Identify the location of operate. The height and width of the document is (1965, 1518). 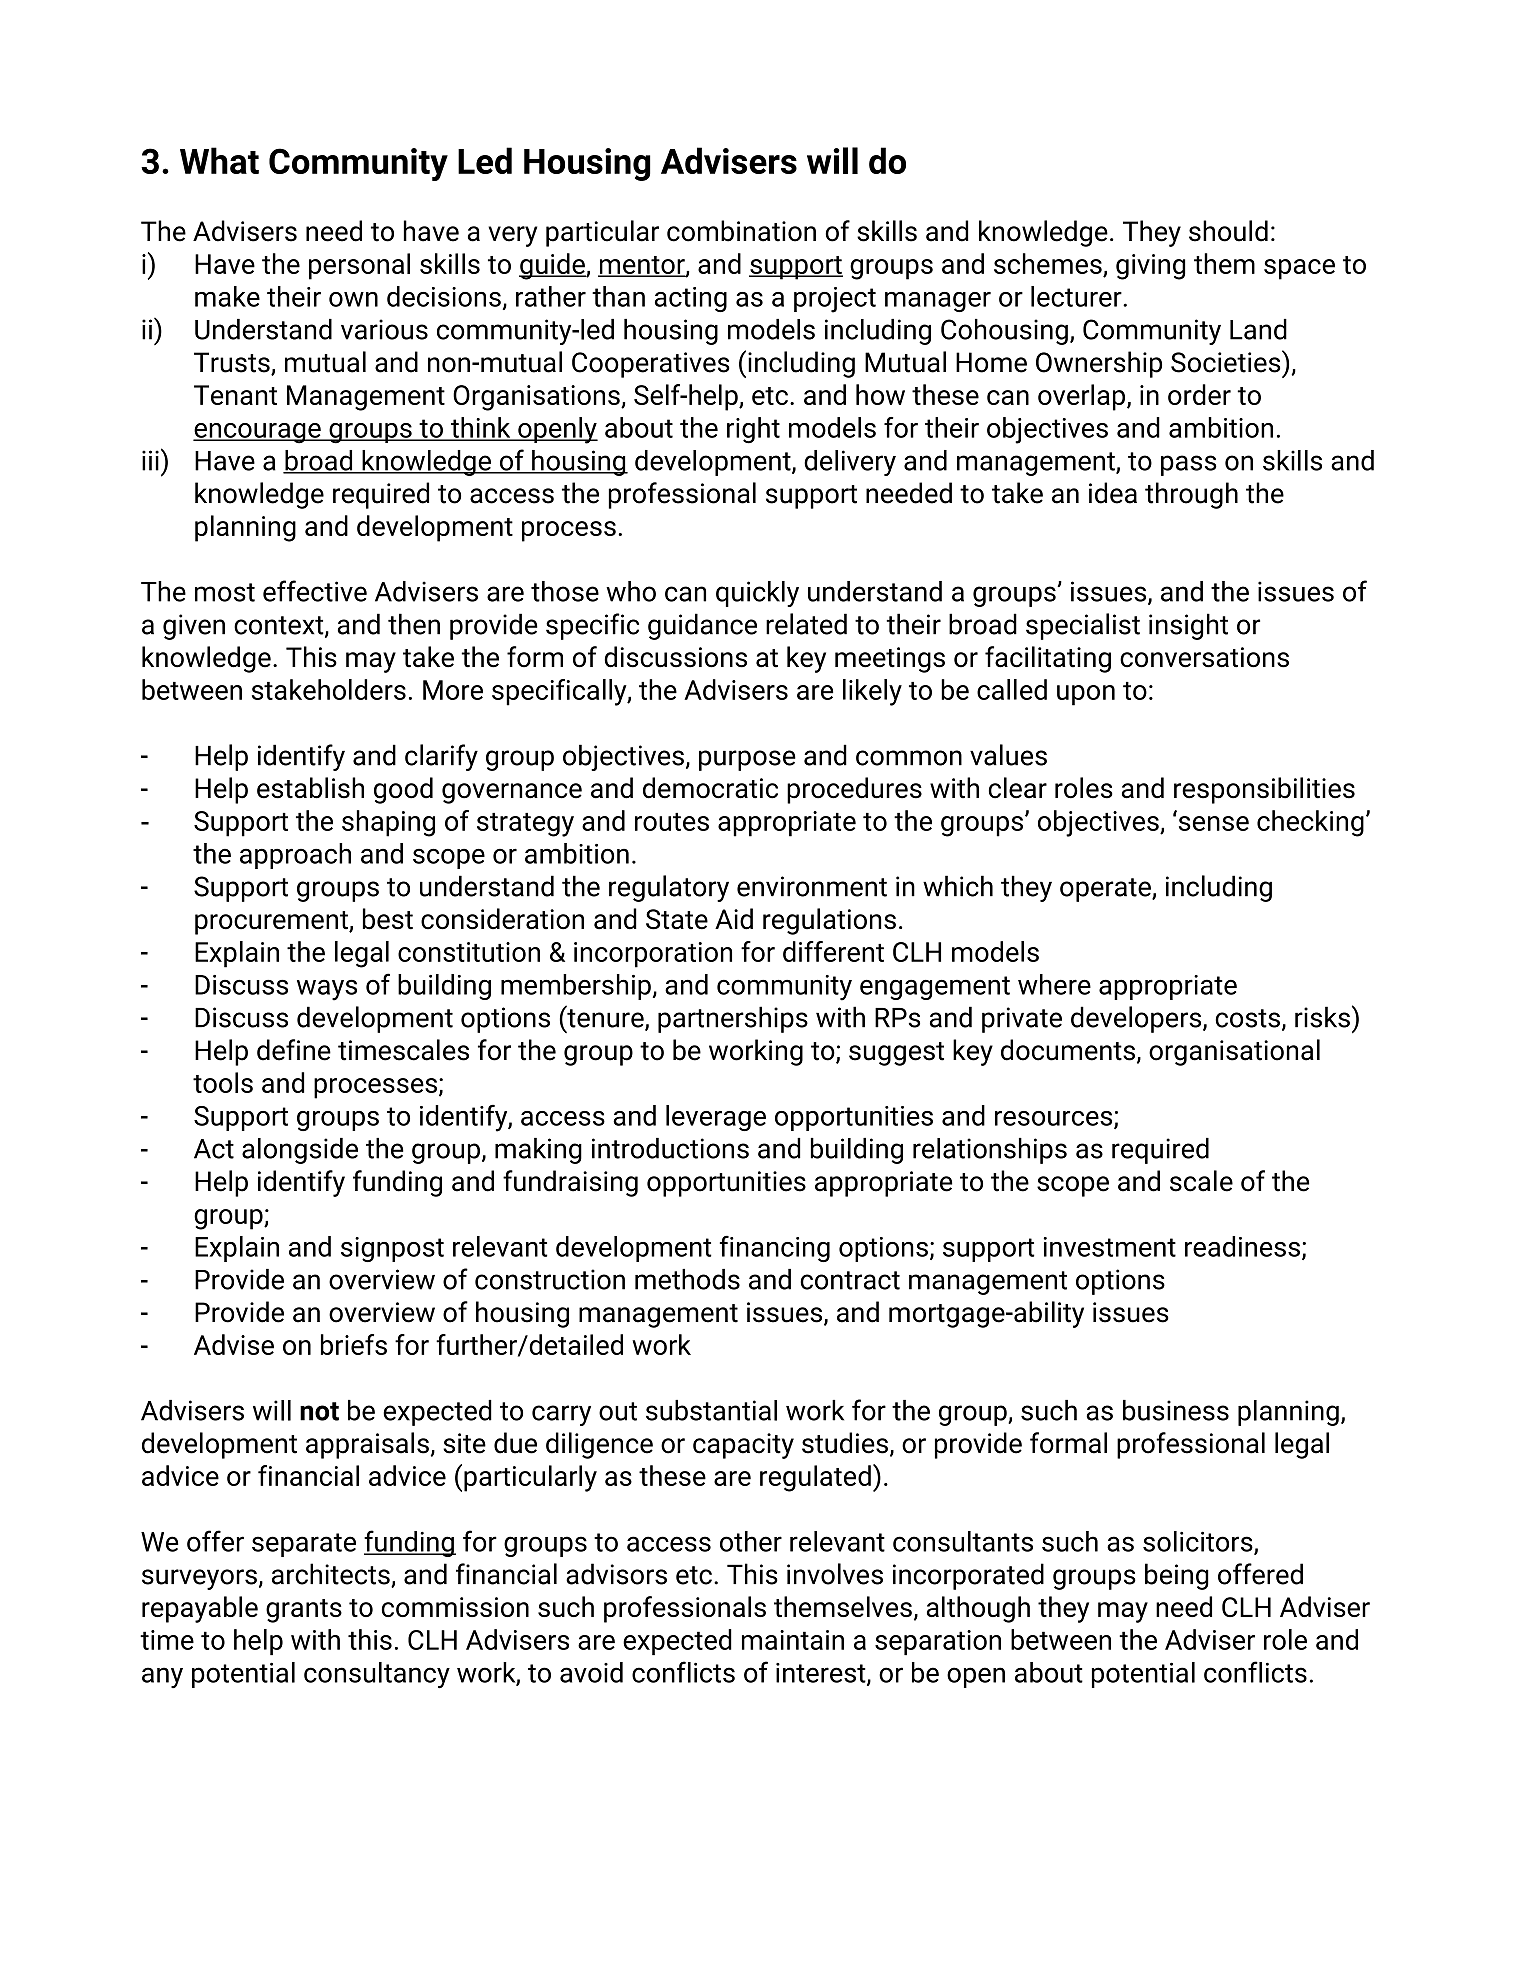
(1106, 890).
